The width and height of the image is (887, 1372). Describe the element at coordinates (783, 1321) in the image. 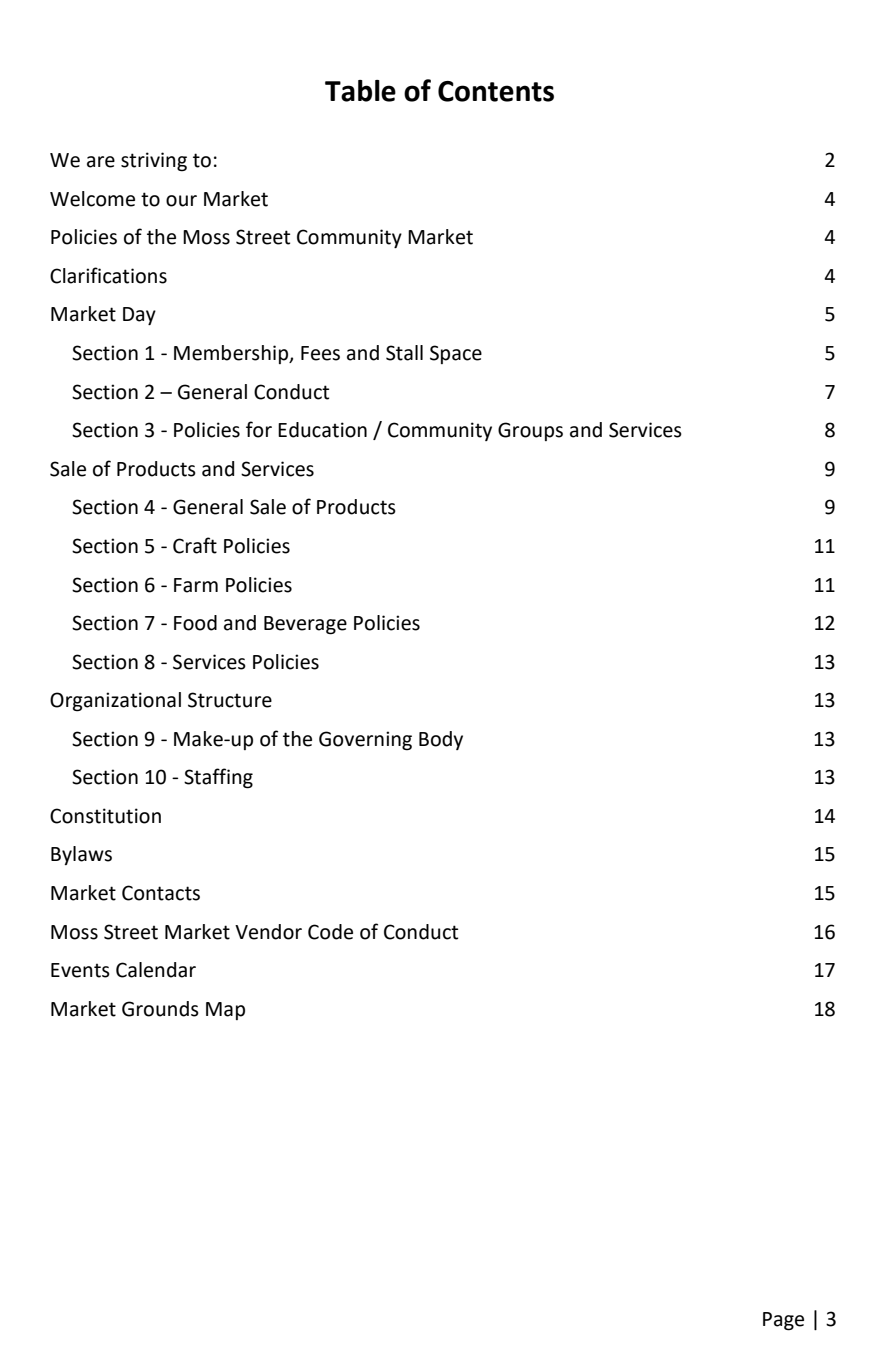

I see `Page` at that location.
